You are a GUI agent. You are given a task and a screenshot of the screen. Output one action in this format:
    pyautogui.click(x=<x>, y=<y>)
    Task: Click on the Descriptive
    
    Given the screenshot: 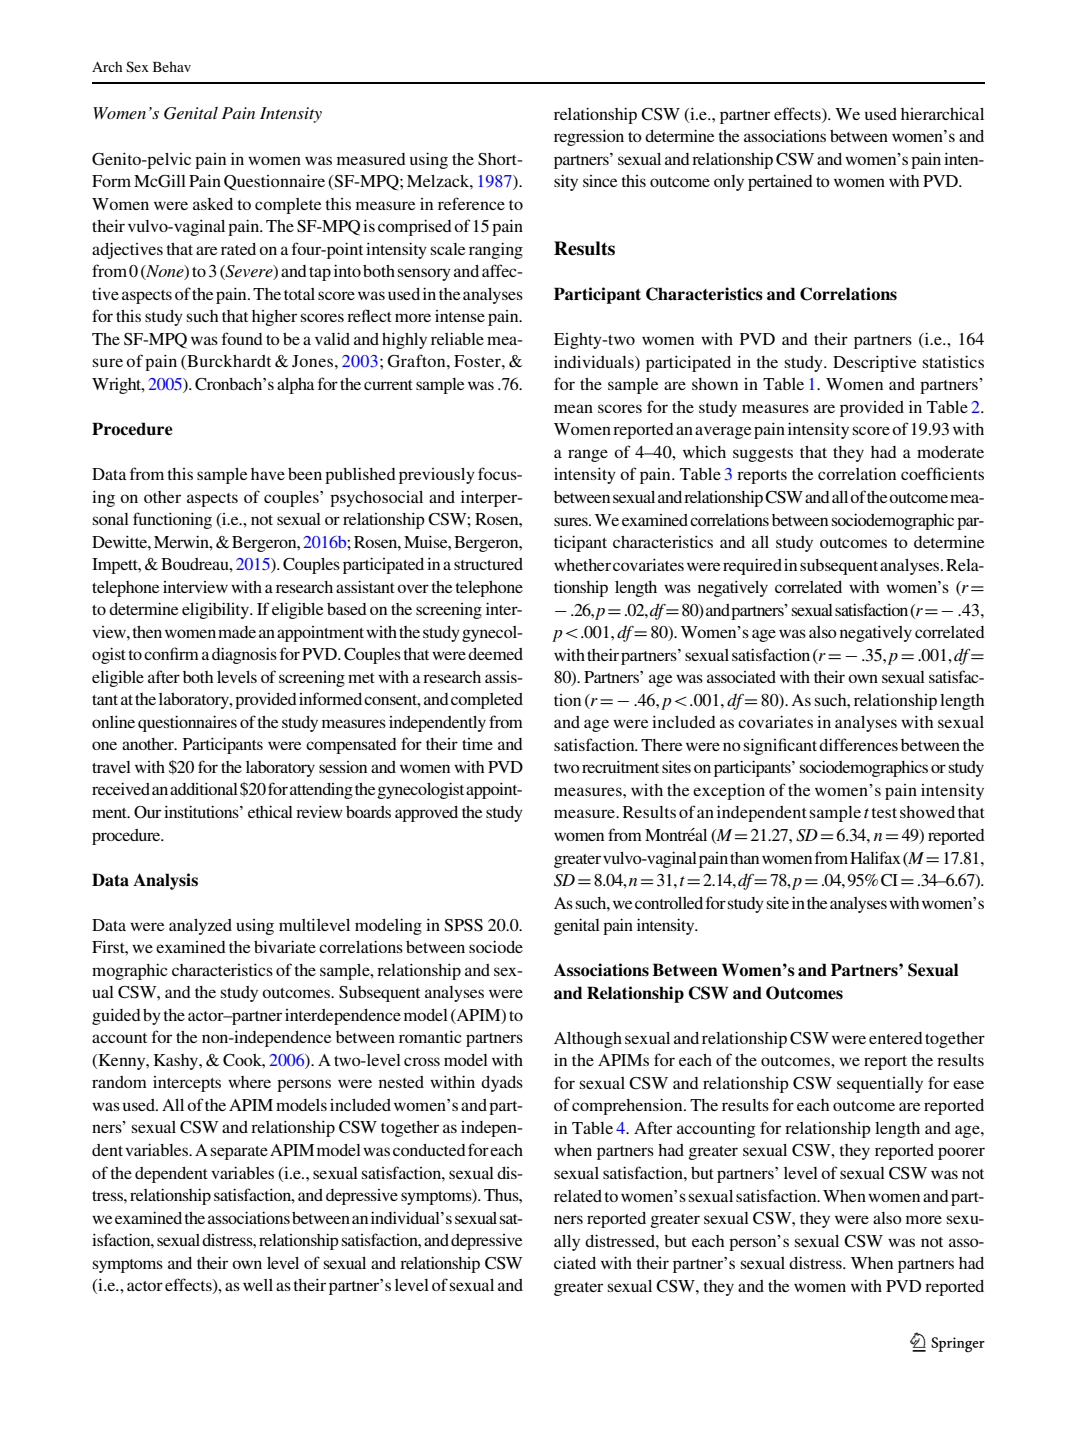 What is the action you would take?
    pyautogui.click(x=874, y=363)
